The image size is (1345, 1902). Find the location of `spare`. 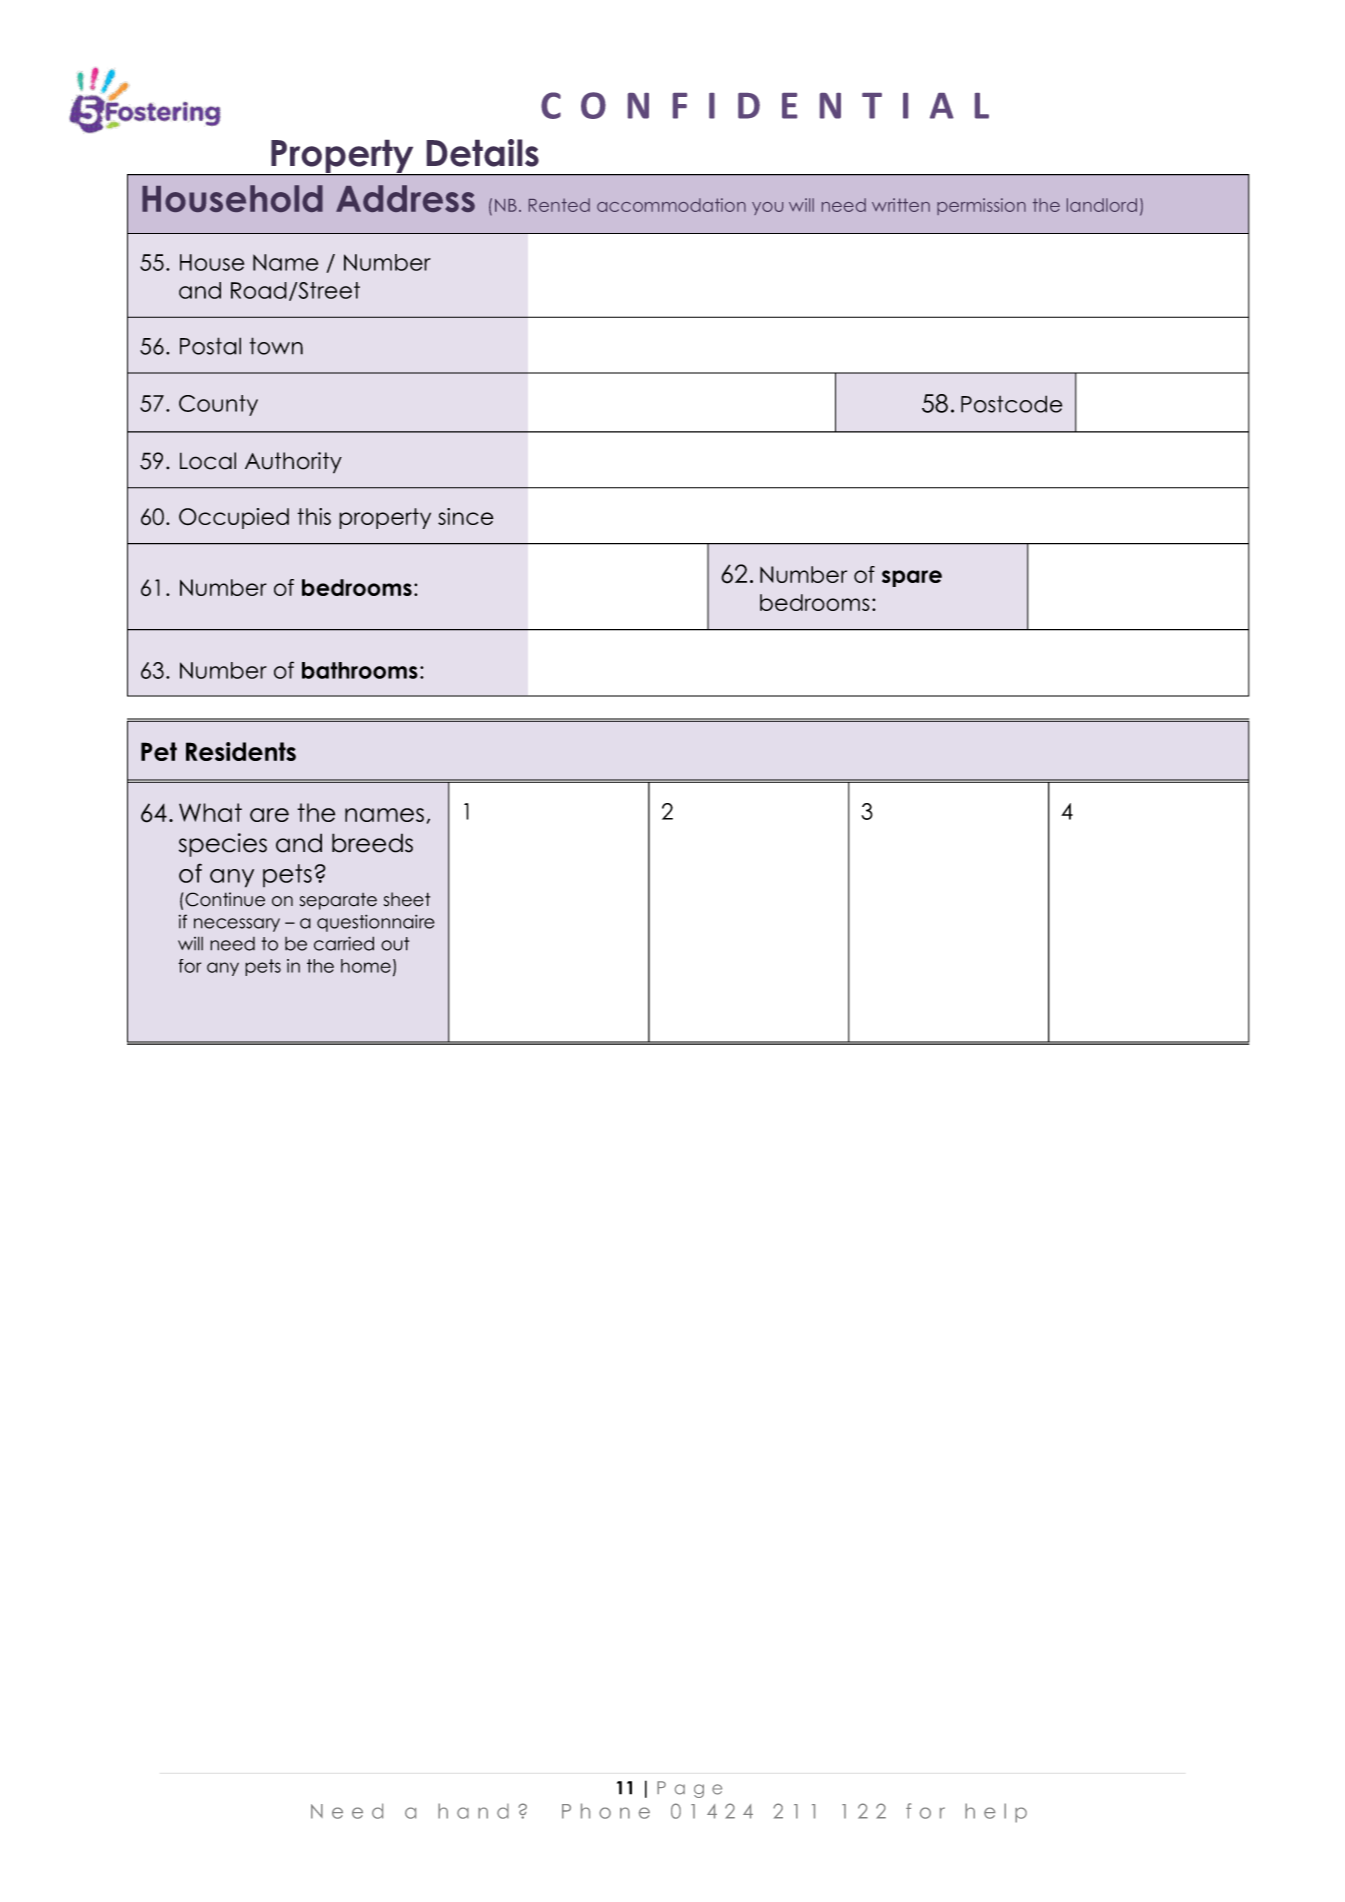

spare is located at coordinates (912, 578).
